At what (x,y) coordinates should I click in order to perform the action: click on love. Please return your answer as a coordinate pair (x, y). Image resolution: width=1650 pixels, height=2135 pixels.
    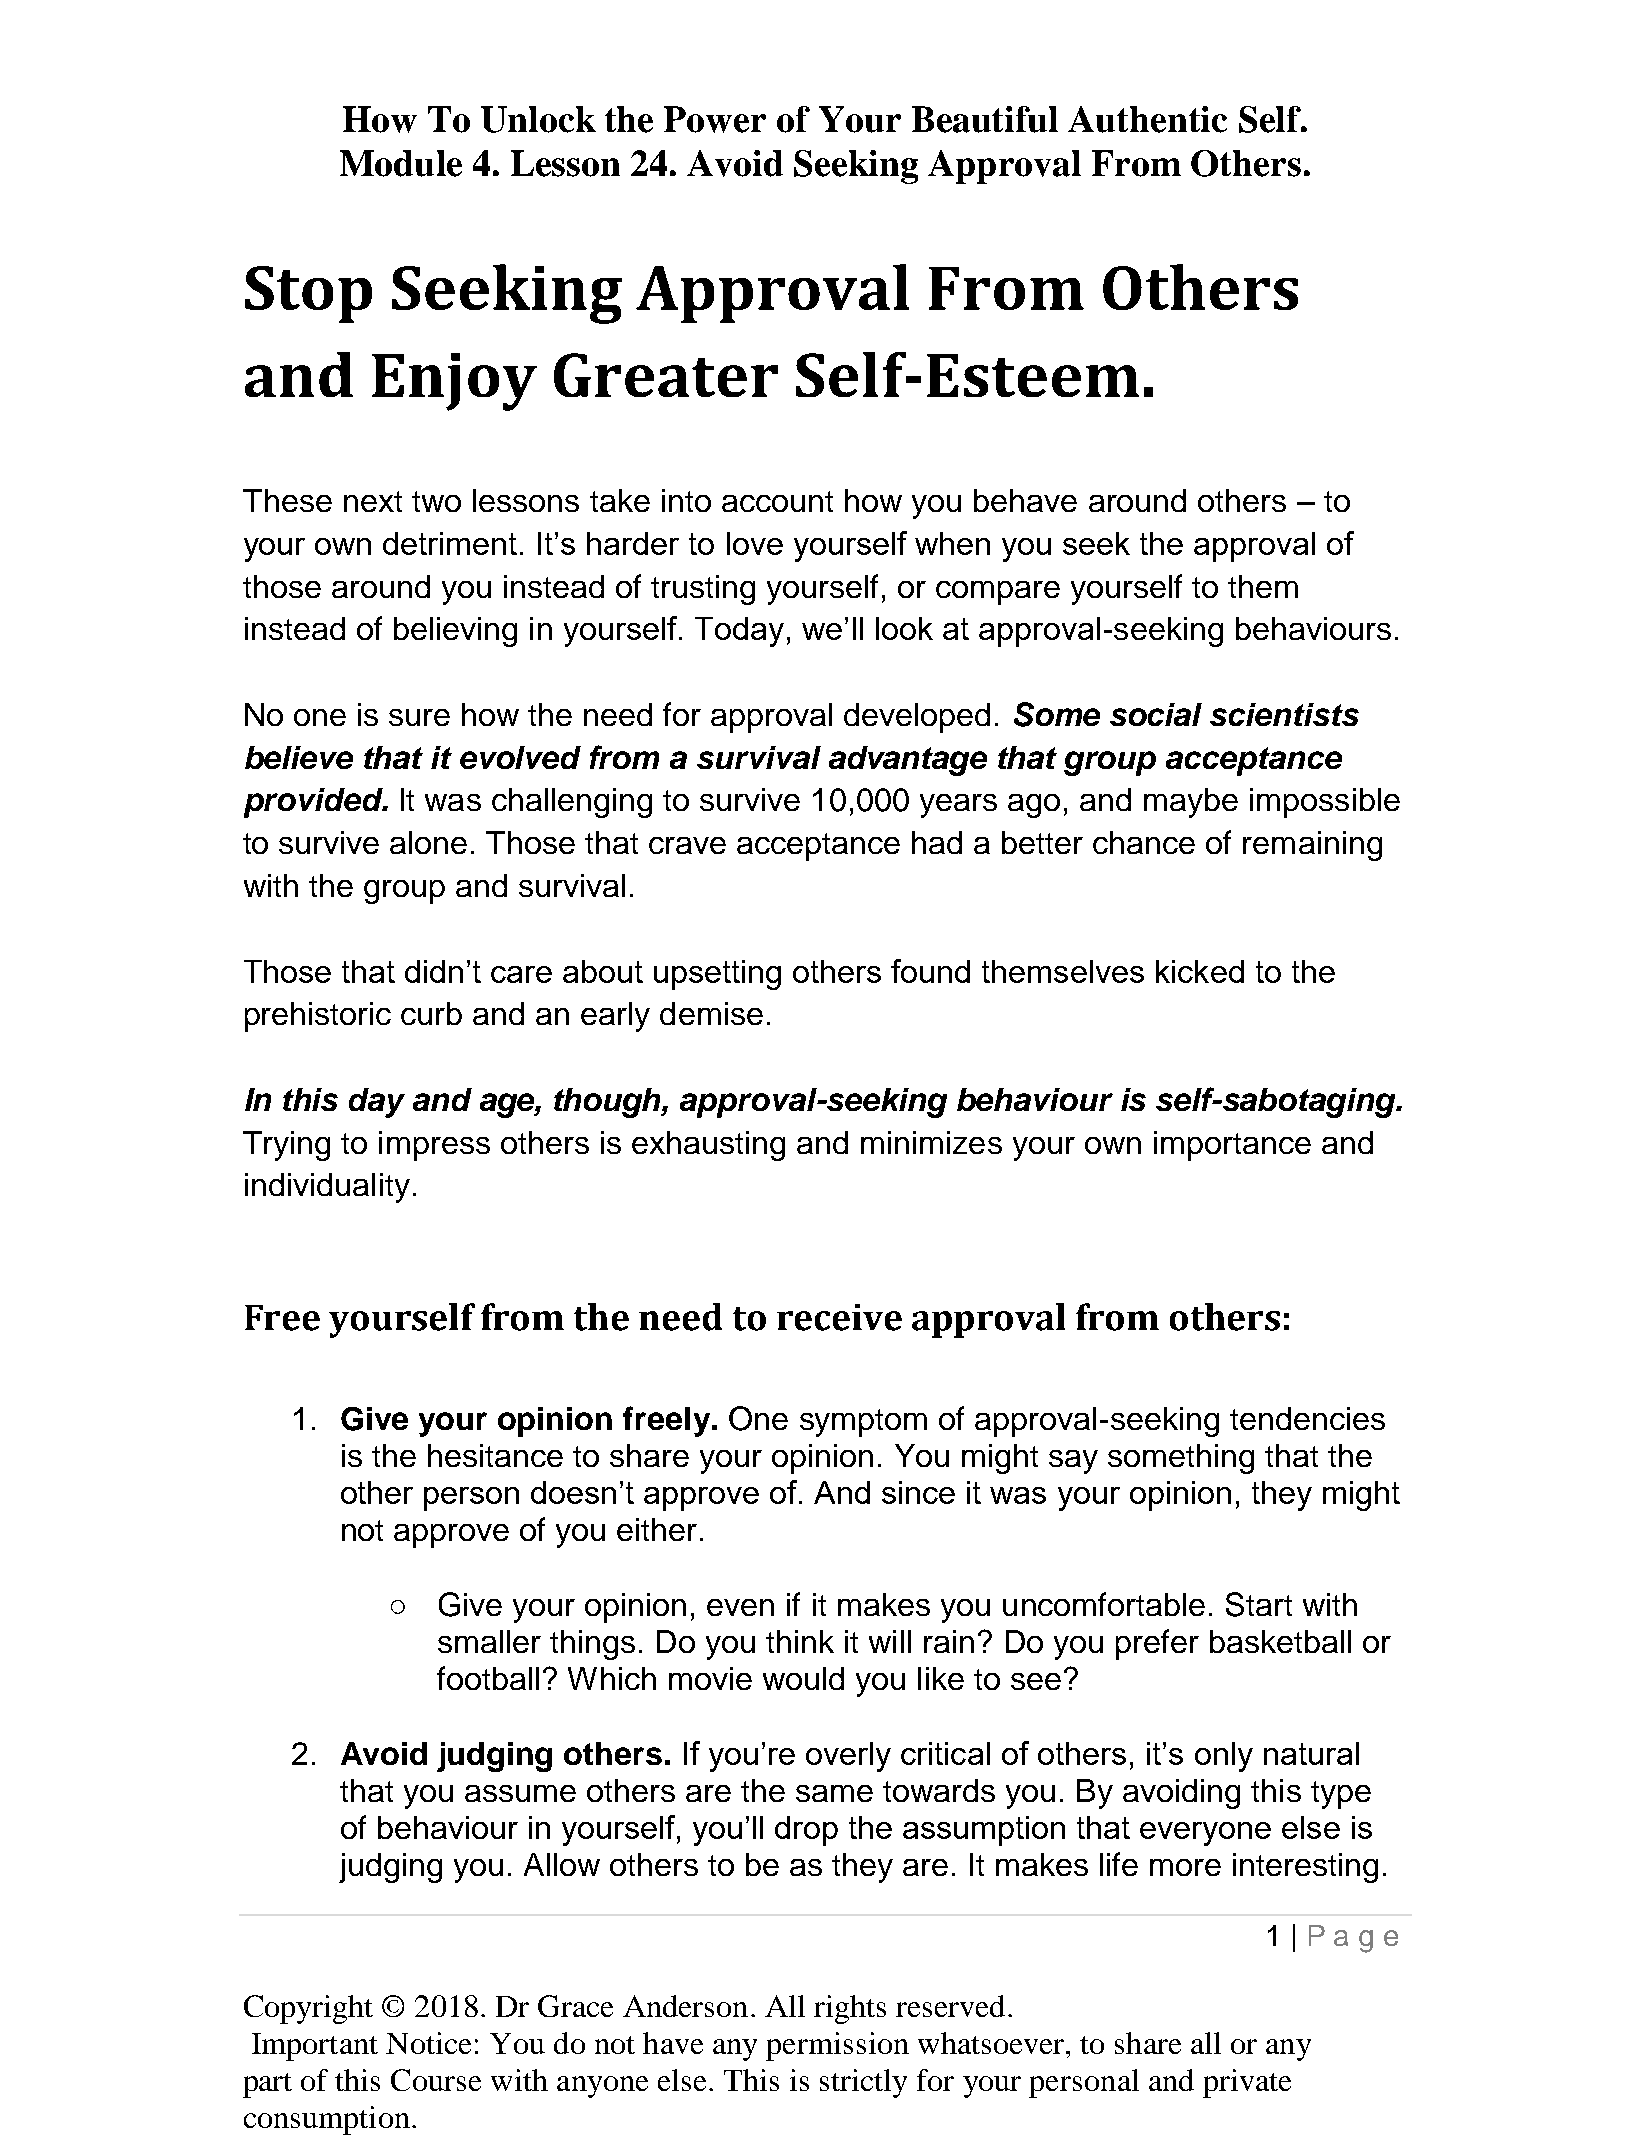
    Looking at the image, I should click on (755, 543).
